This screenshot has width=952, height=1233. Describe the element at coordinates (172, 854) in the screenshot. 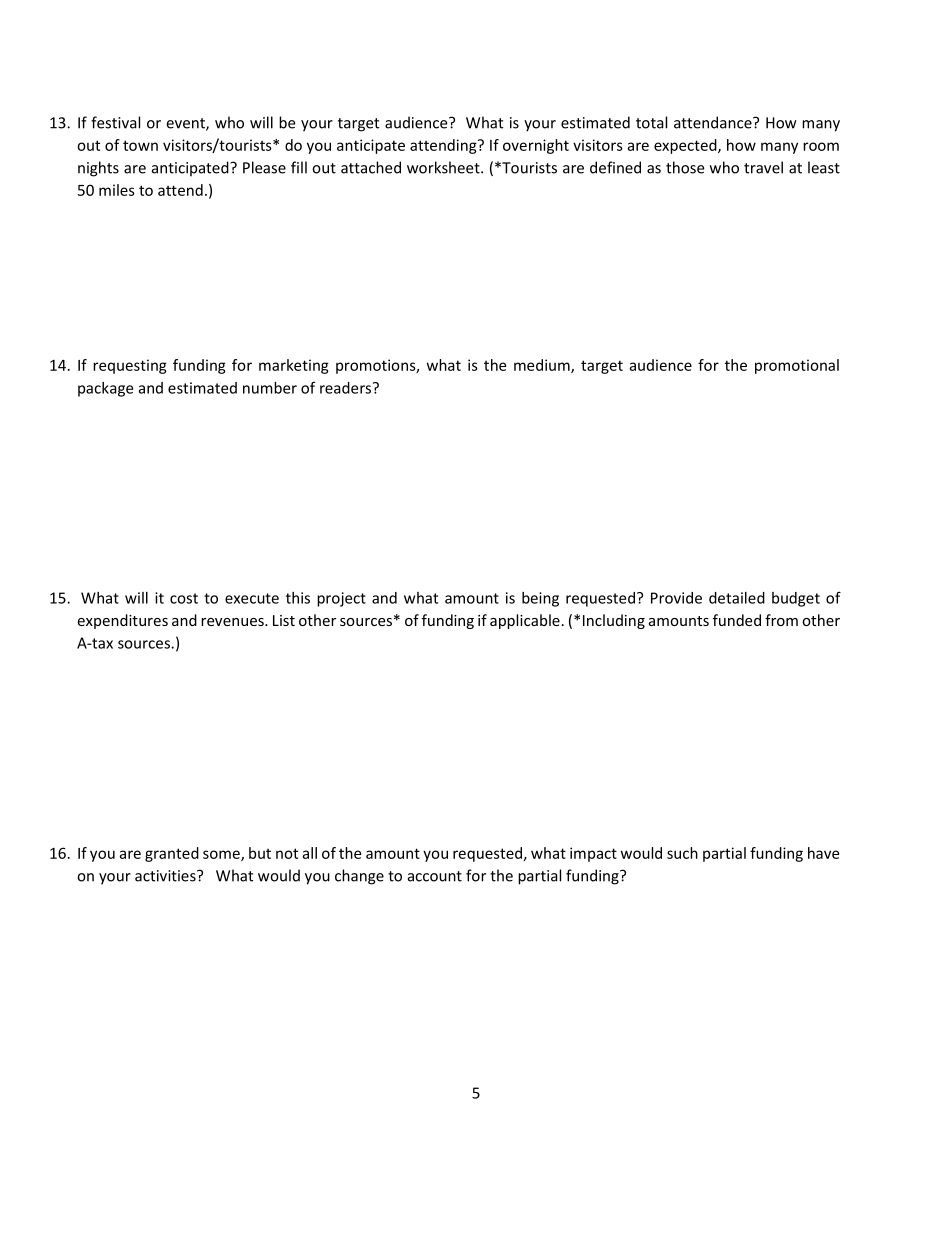

I see `granted` at that location.
